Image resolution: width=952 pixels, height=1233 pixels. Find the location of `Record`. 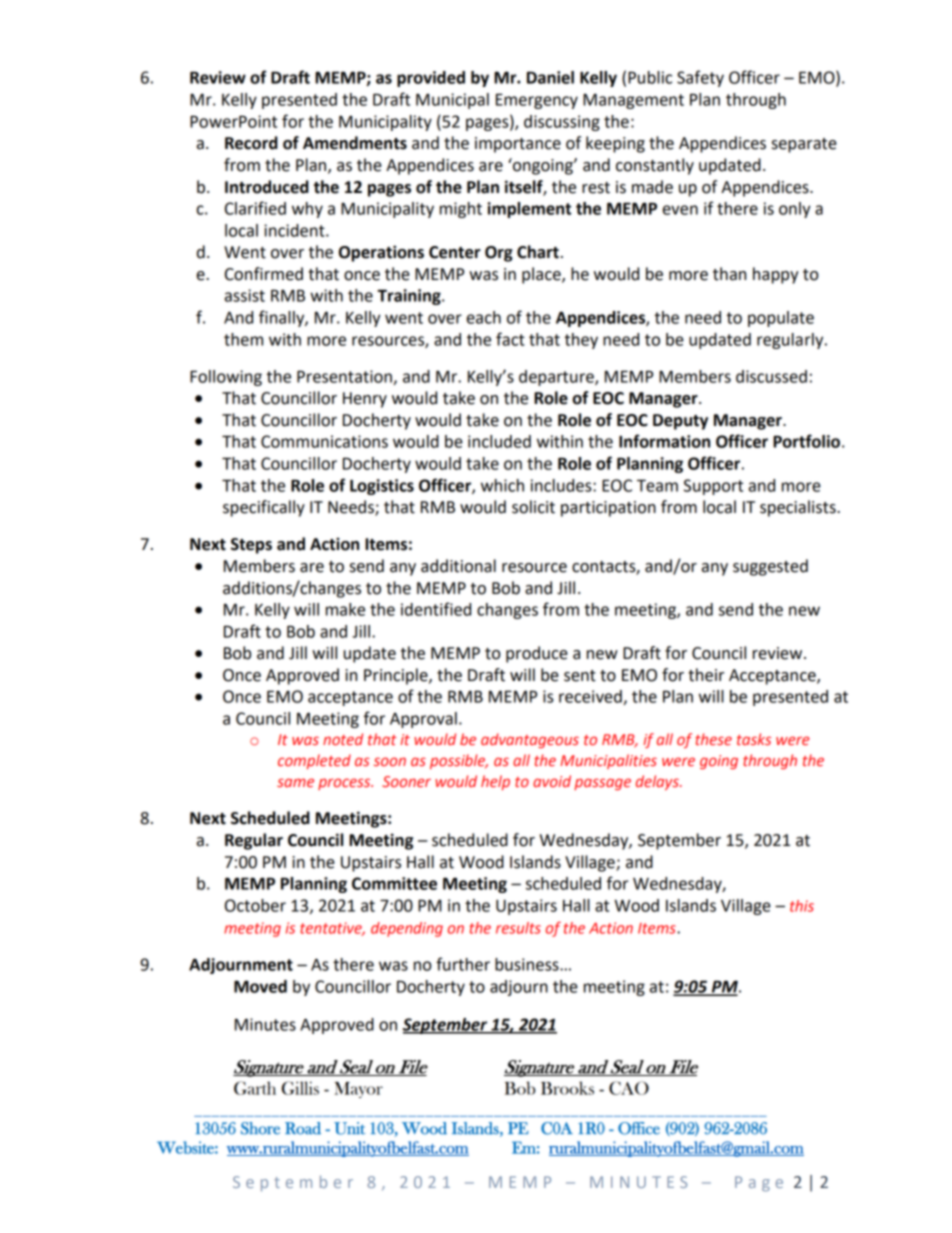

Record is located at coordinates (251, 143).
